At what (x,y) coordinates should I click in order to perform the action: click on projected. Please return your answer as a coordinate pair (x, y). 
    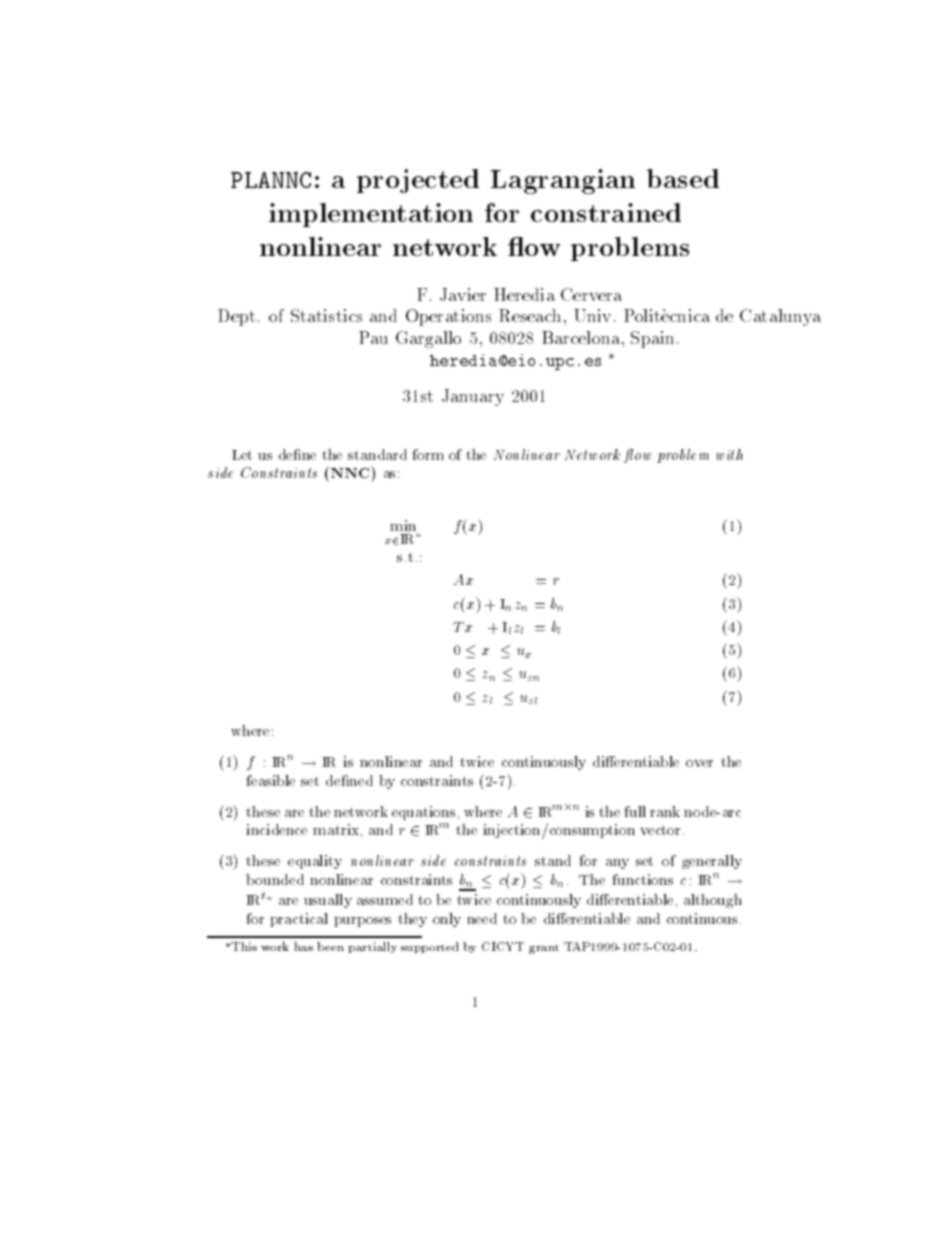
    Looking at the image, I should click on (418, 181).
